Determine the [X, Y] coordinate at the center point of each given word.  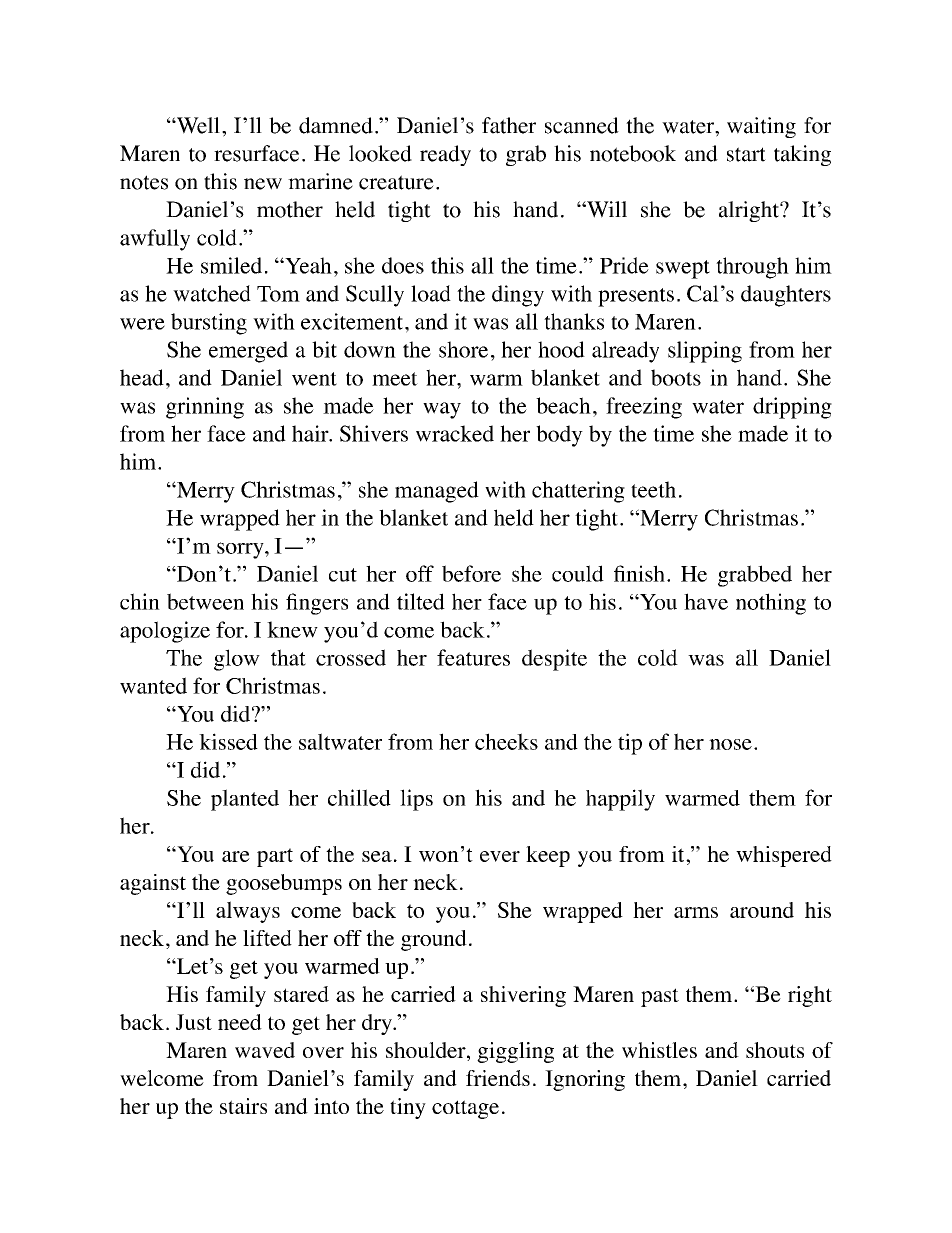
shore [463, 349]
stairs [243, 1106]
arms [696, 912]
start [746, 154]
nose [730, 744]
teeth [653, 489]
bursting [209, 324]
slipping [705, 352]
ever [500, 856]
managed [437, 492]
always [248, 912]
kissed [228, 741]
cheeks [506, 741]
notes [144, 182]
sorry [241, 550]
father [509, 125]
